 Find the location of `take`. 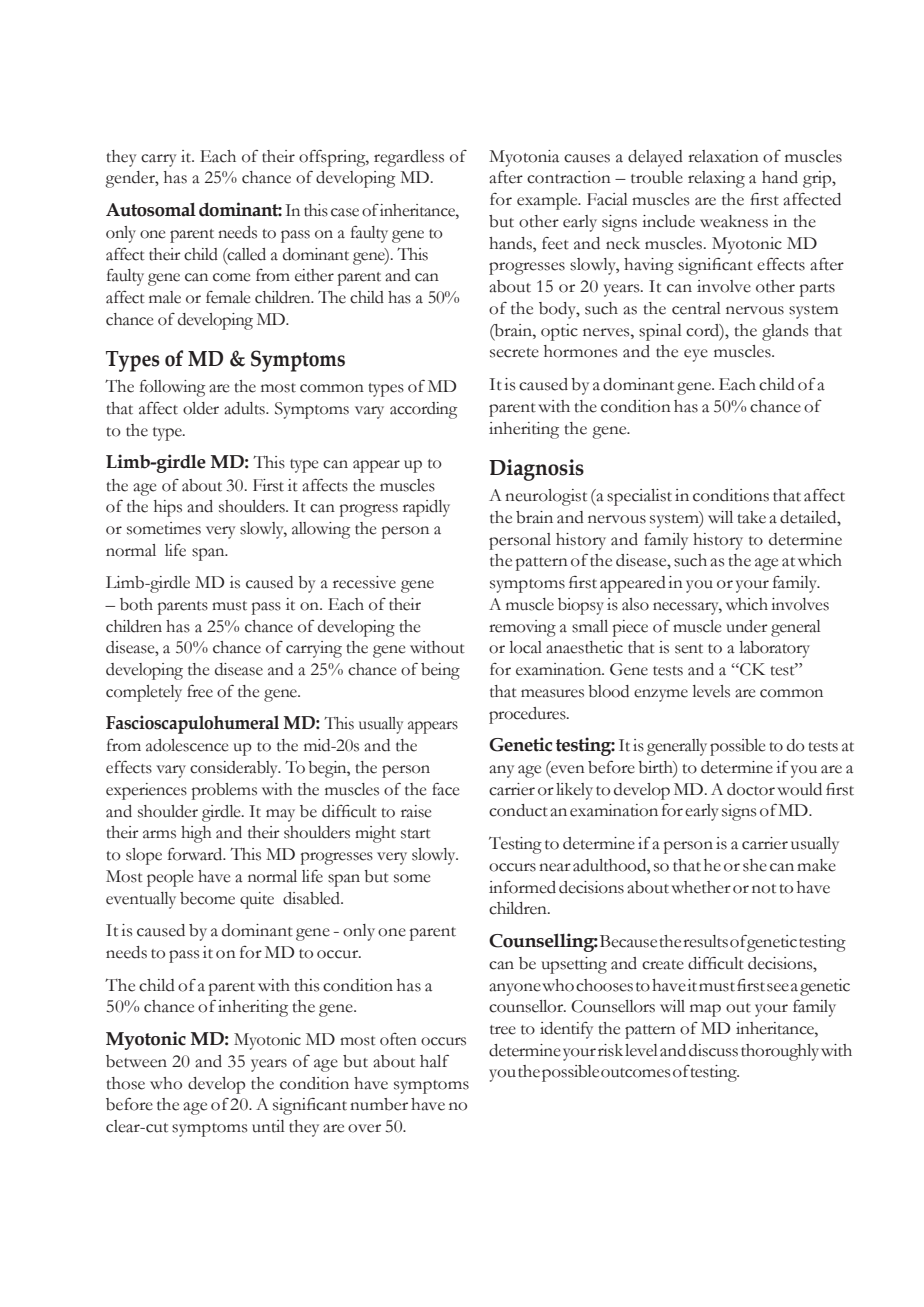

take is located at coordinates (751, 517).
